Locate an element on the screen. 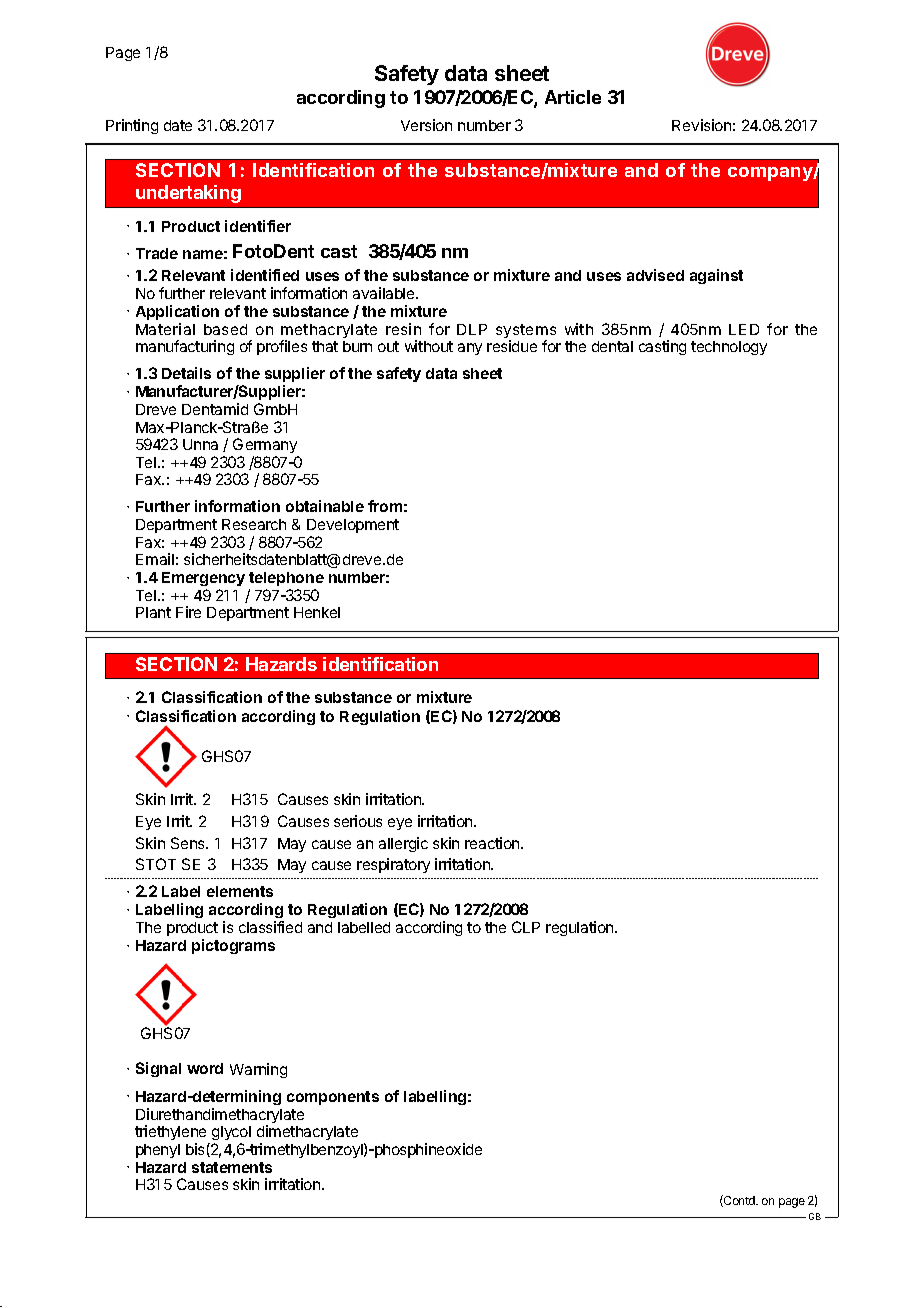 The image size is (924, 1308). Printing is located at coordinates (132, 126).
